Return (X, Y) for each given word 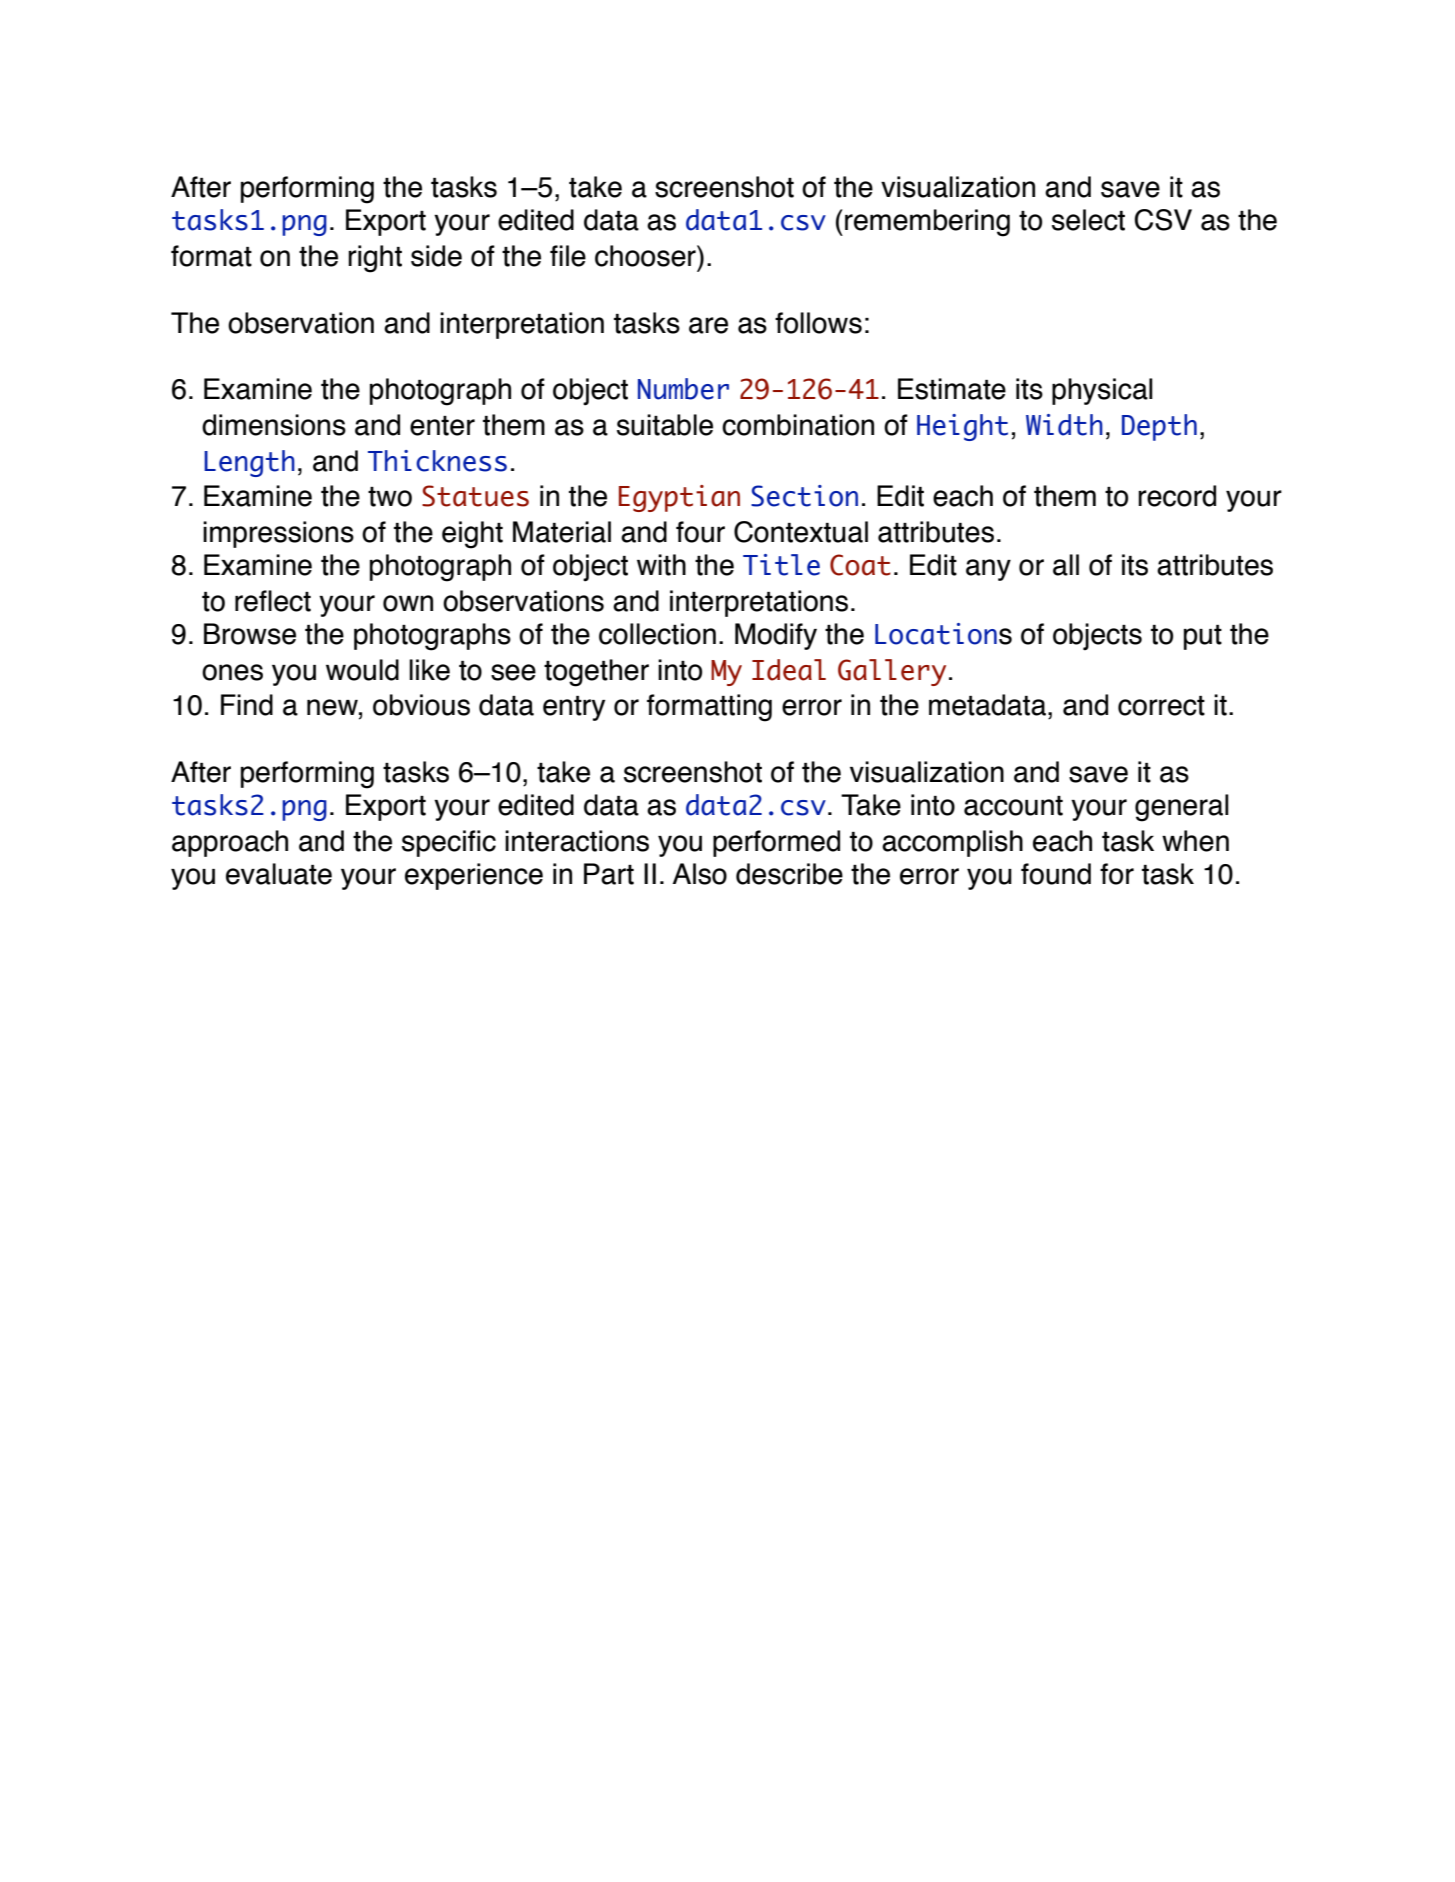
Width (1064, 425)
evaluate (279, 874)
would (362, 670)
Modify (776, 636)
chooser (646, 256)
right (375, 259)
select (1088, 220)
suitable (665, 425)
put (1203, 637)
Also (700, 874)
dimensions (274, 425)
